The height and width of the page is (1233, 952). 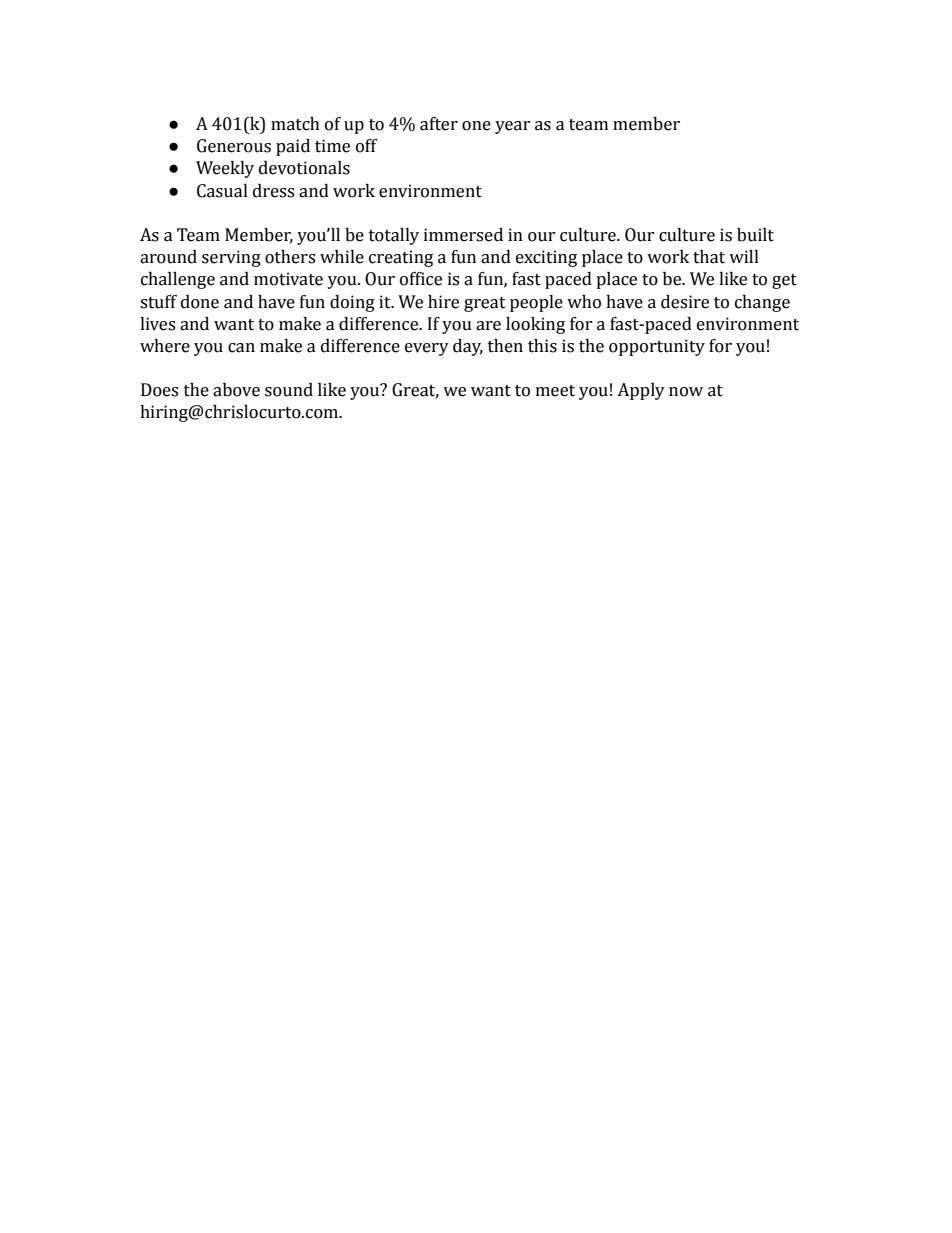 What do you see at coordinates (231, 258) in the page?
I see `serving` at bounding box center [231, 258].
